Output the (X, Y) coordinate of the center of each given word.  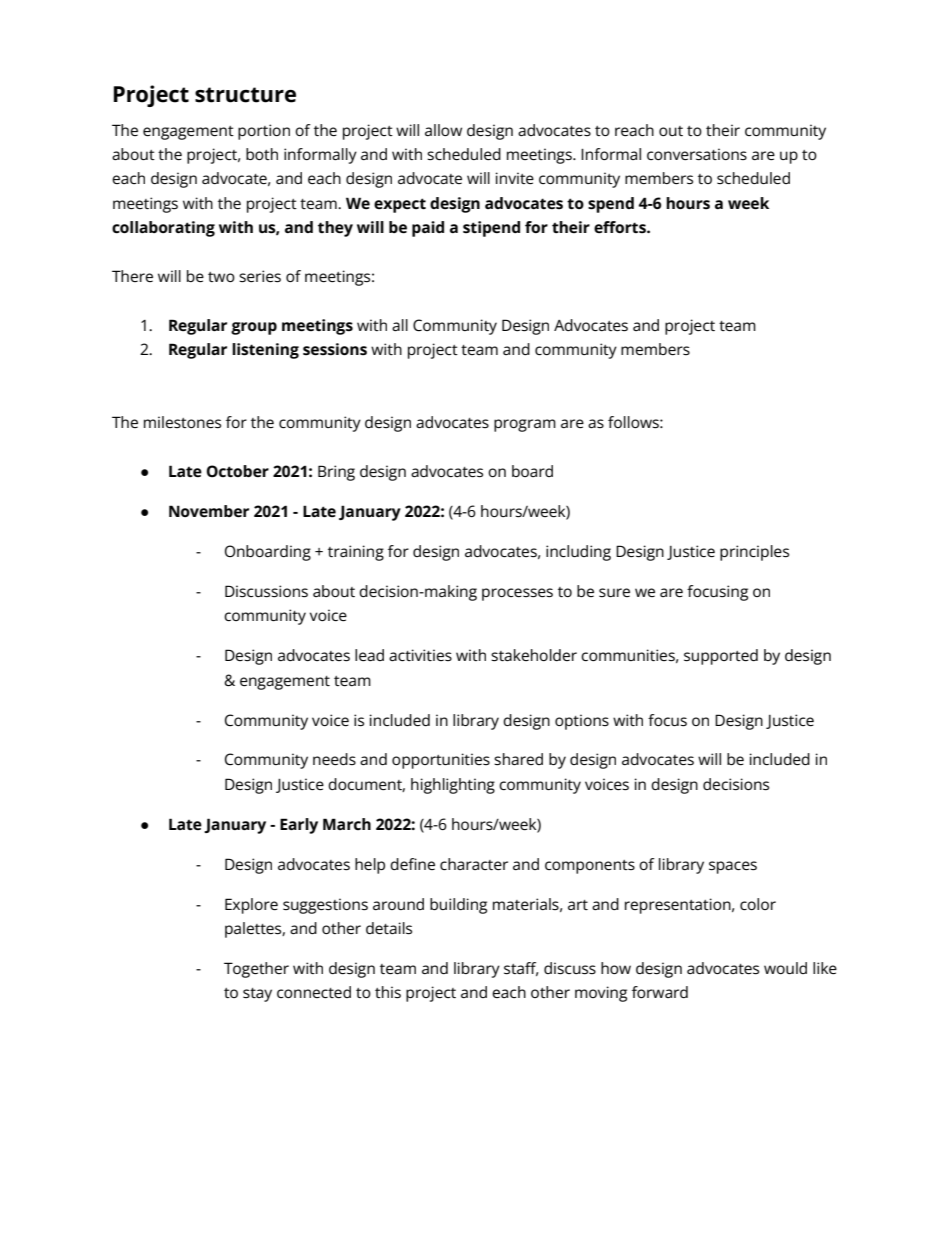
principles (754, 553)
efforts (621, 227)
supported (721, 657)
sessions (335, 349)
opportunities (441, 761)
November (209, 511)
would (785, 968)
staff (521, 969)
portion (264, 132)
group (254, 328)
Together (256, 970)
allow (443, 130)
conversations (697, 154)
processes (517, 594)
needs (334, 759)
